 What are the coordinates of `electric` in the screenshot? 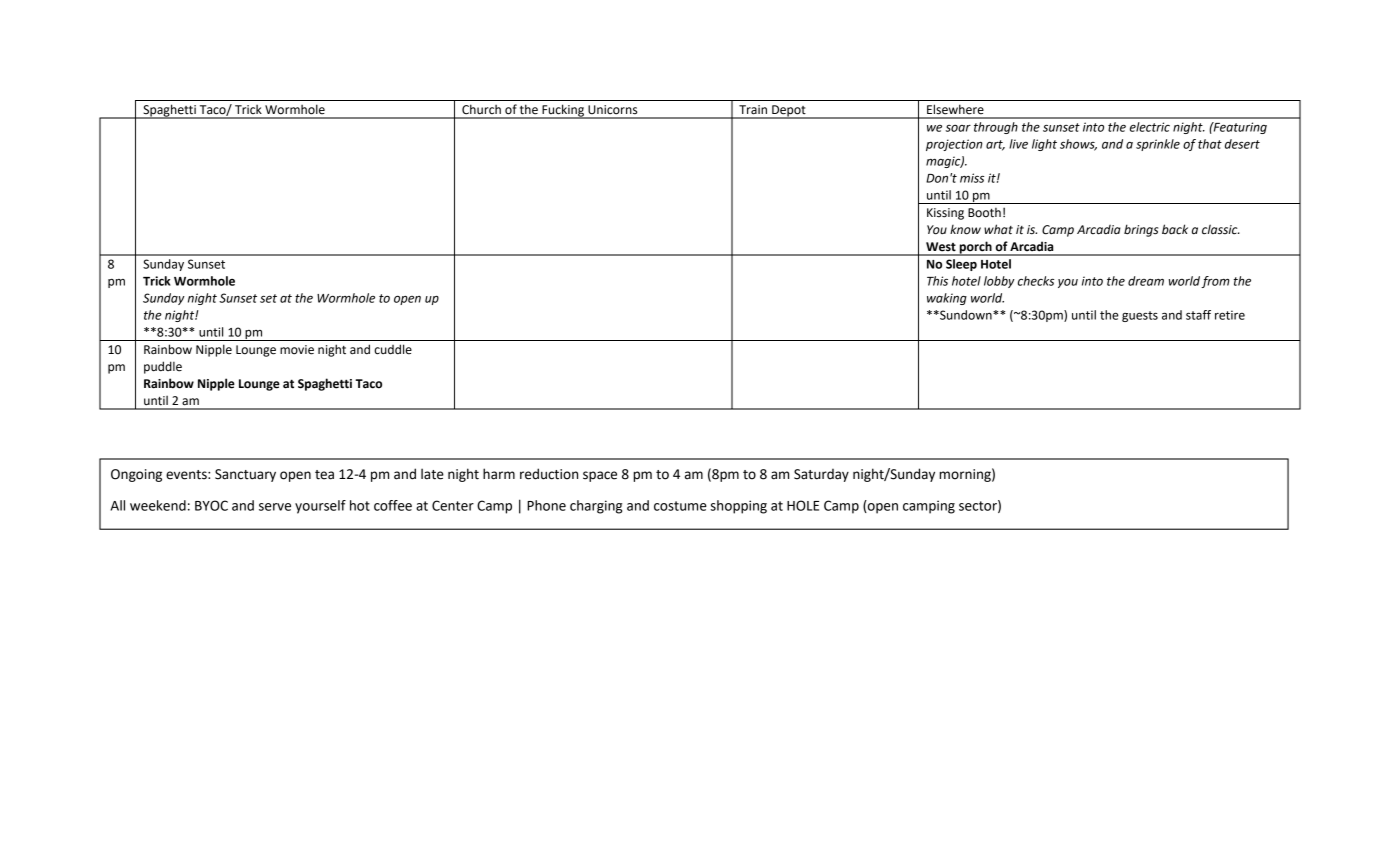 It's located at (1150, 127).
